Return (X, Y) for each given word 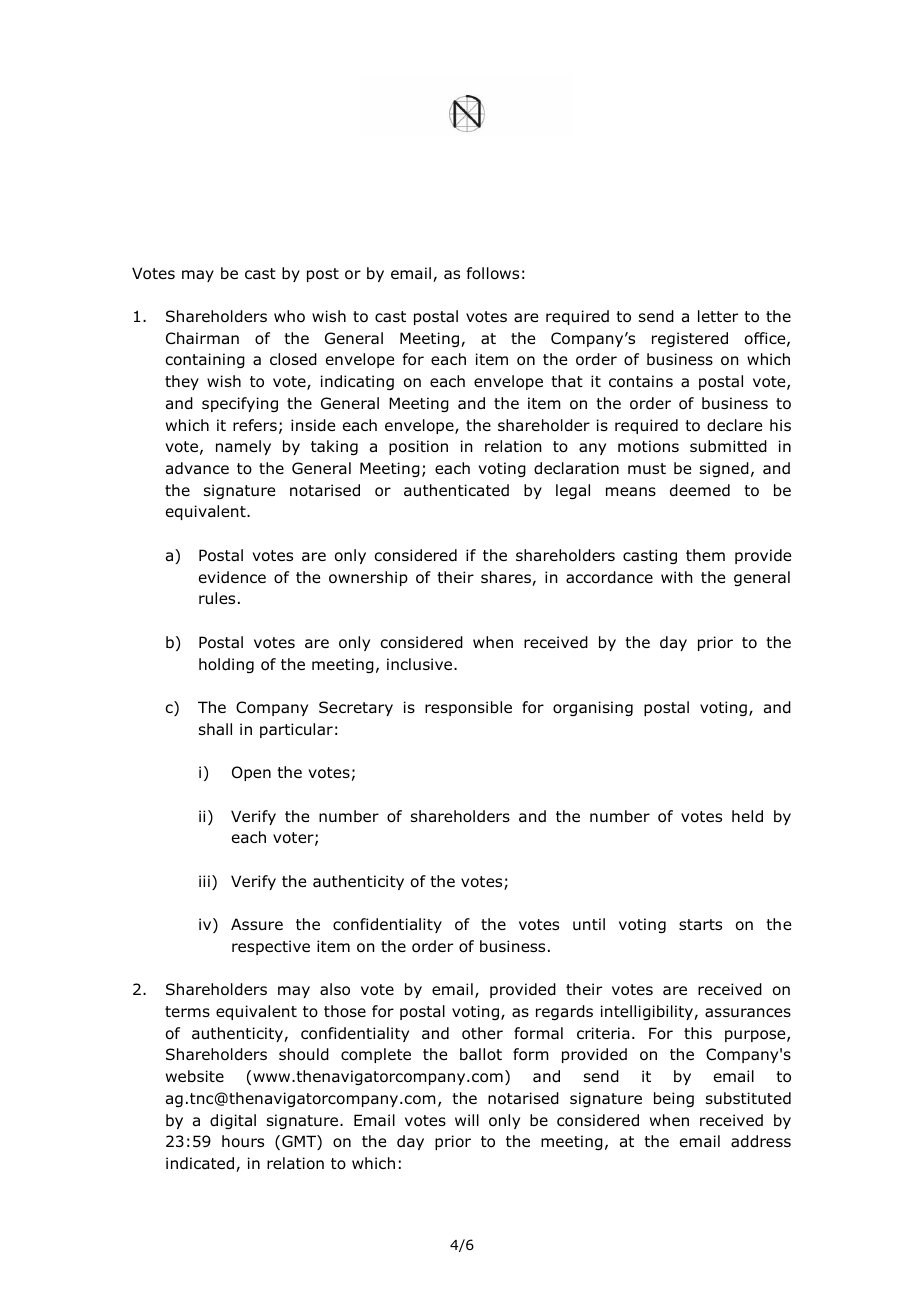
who (289, 316)
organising (593, 708)
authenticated (456, 490)
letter (718, 316)
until (589, 924)
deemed (700, 490)
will (467, 1120)
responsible (468, 708)
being (674, 1099)
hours (243, 1141)
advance (197, 468)
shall (215, 729)
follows (493, 273)
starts (700, 925)
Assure (257, 924)
